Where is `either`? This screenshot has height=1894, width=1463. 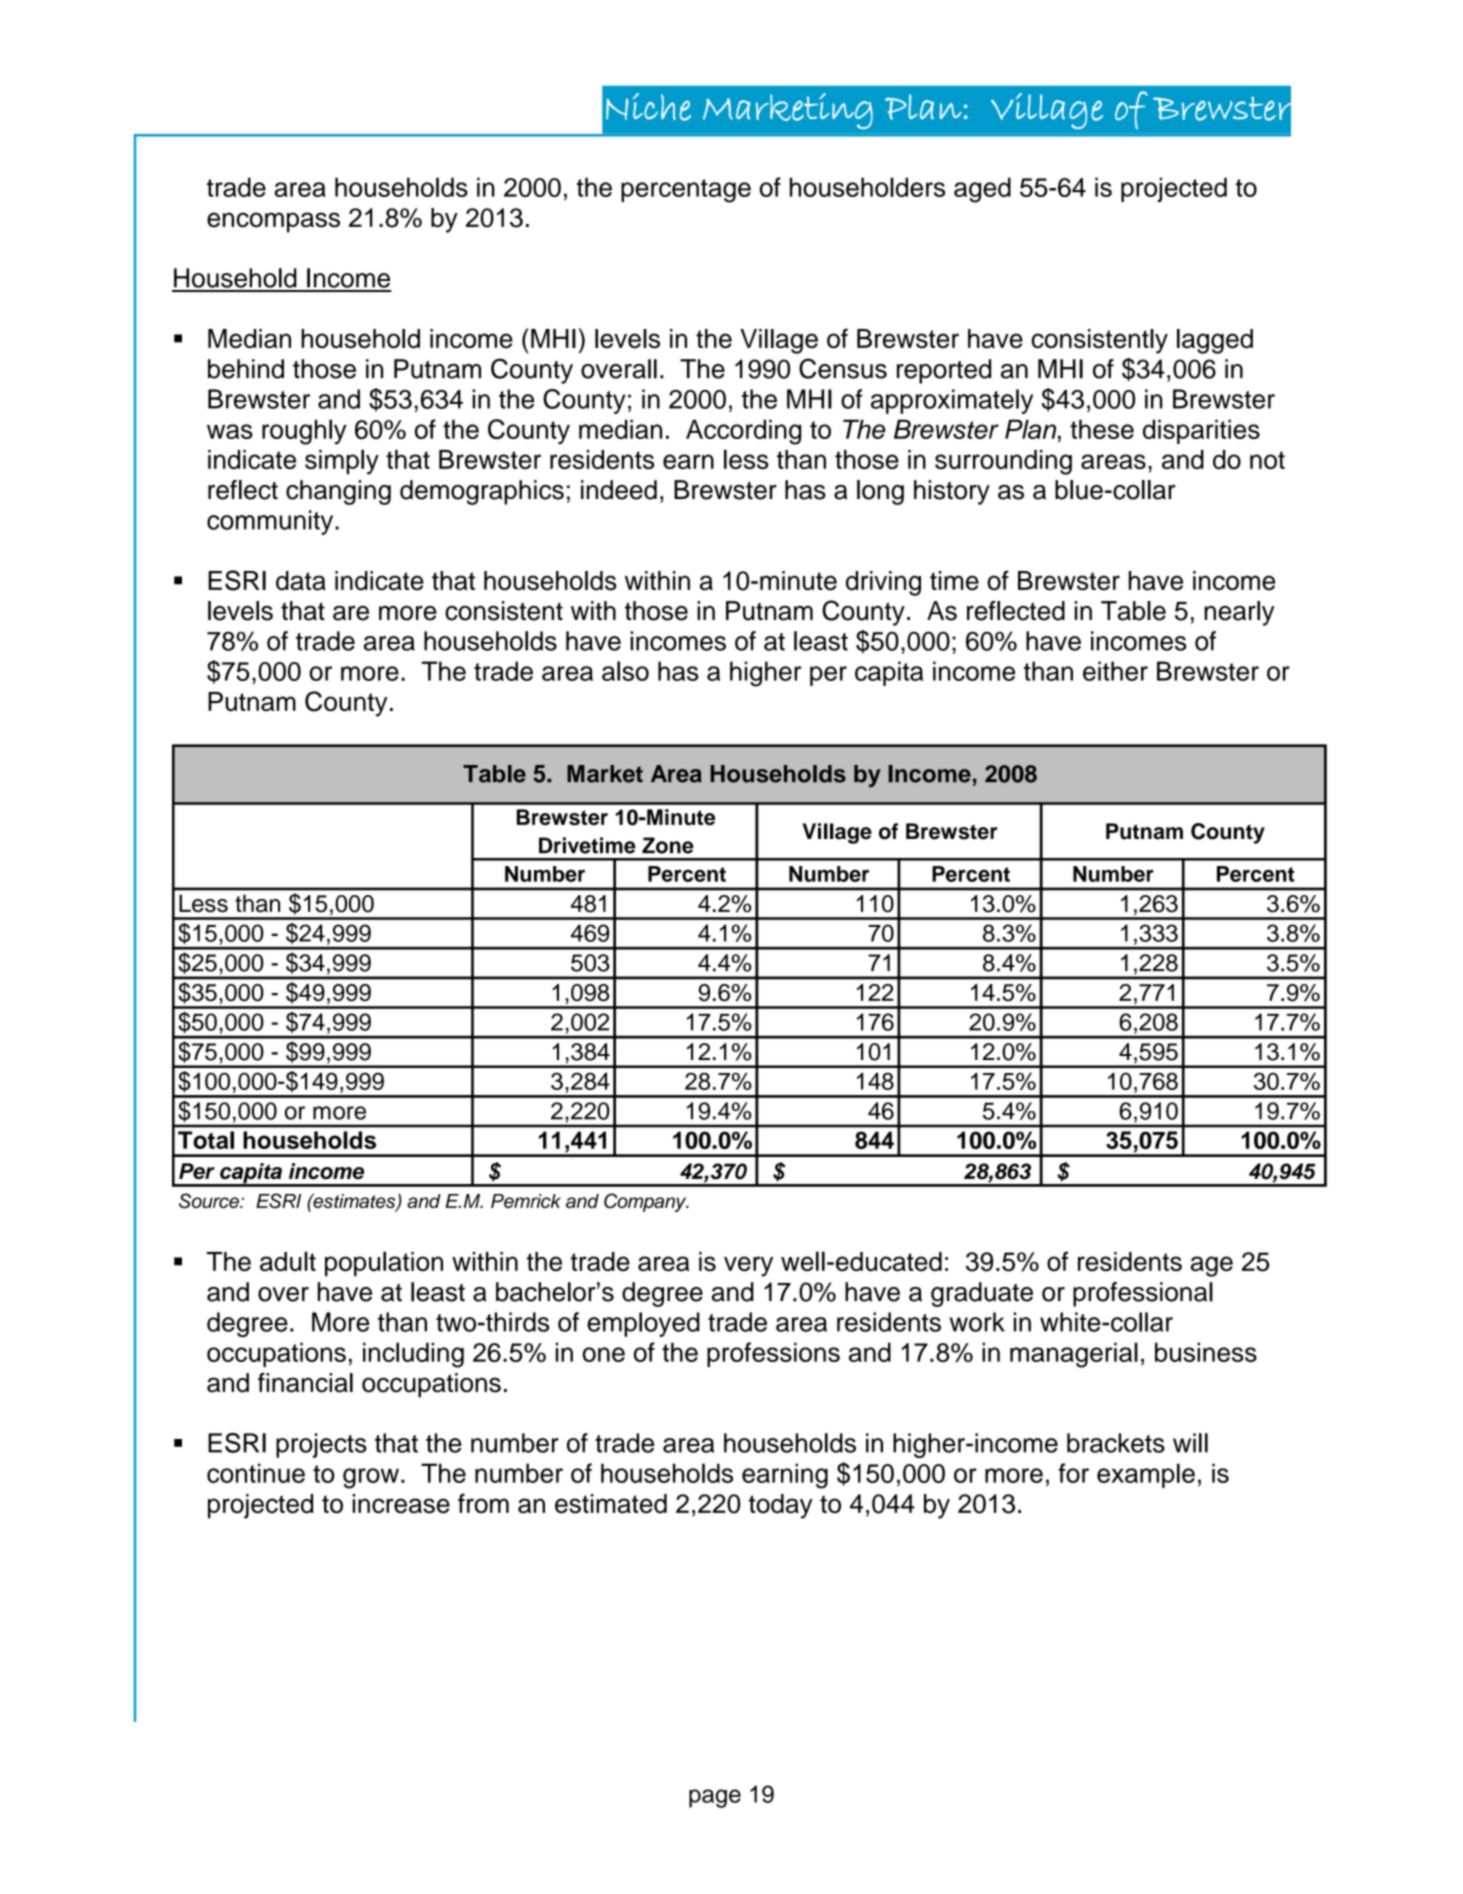 either is located at coordinates (1115, 671).
